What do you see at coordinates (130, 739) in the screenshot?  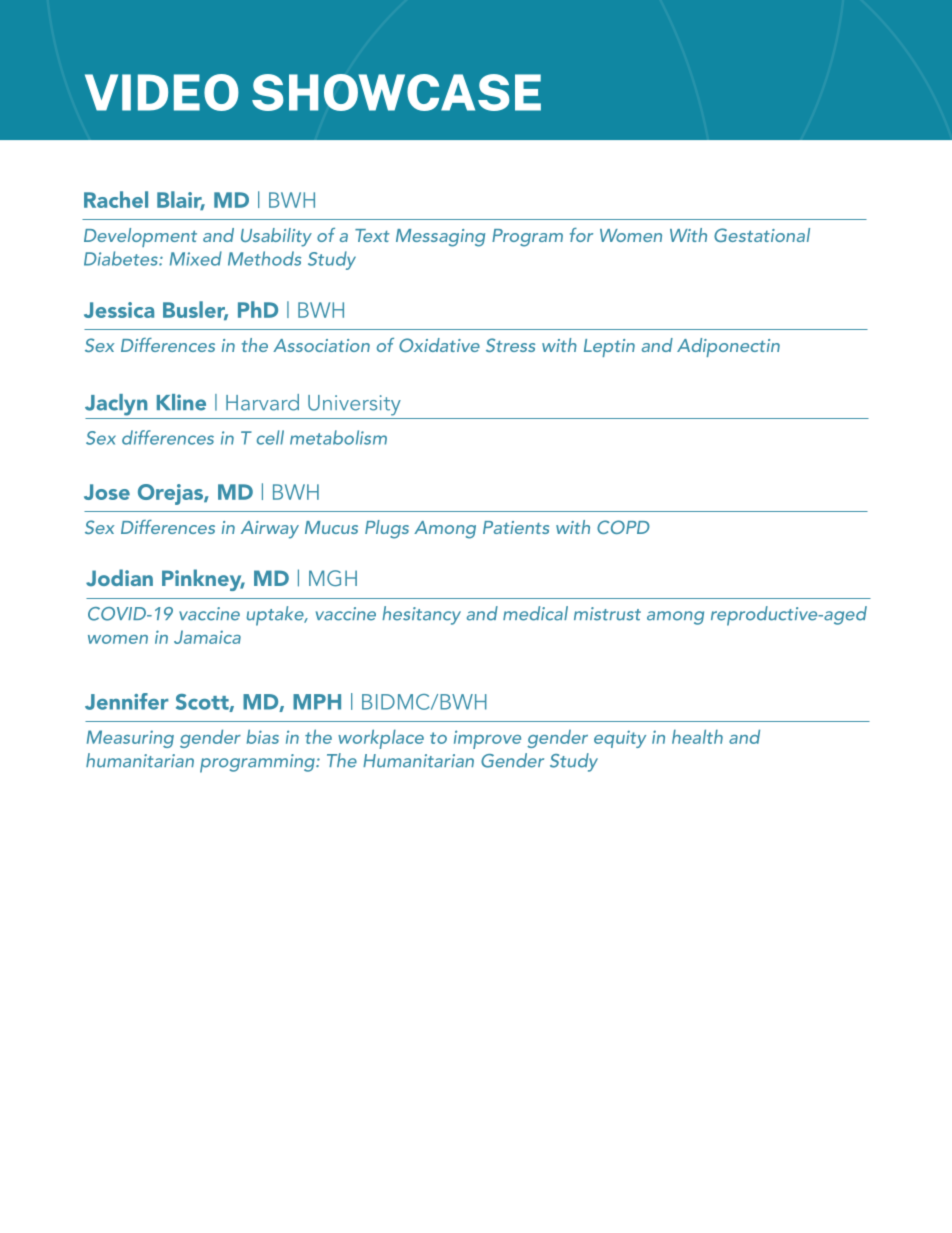 I see `Measuring` at bounding box center [130, 739].
